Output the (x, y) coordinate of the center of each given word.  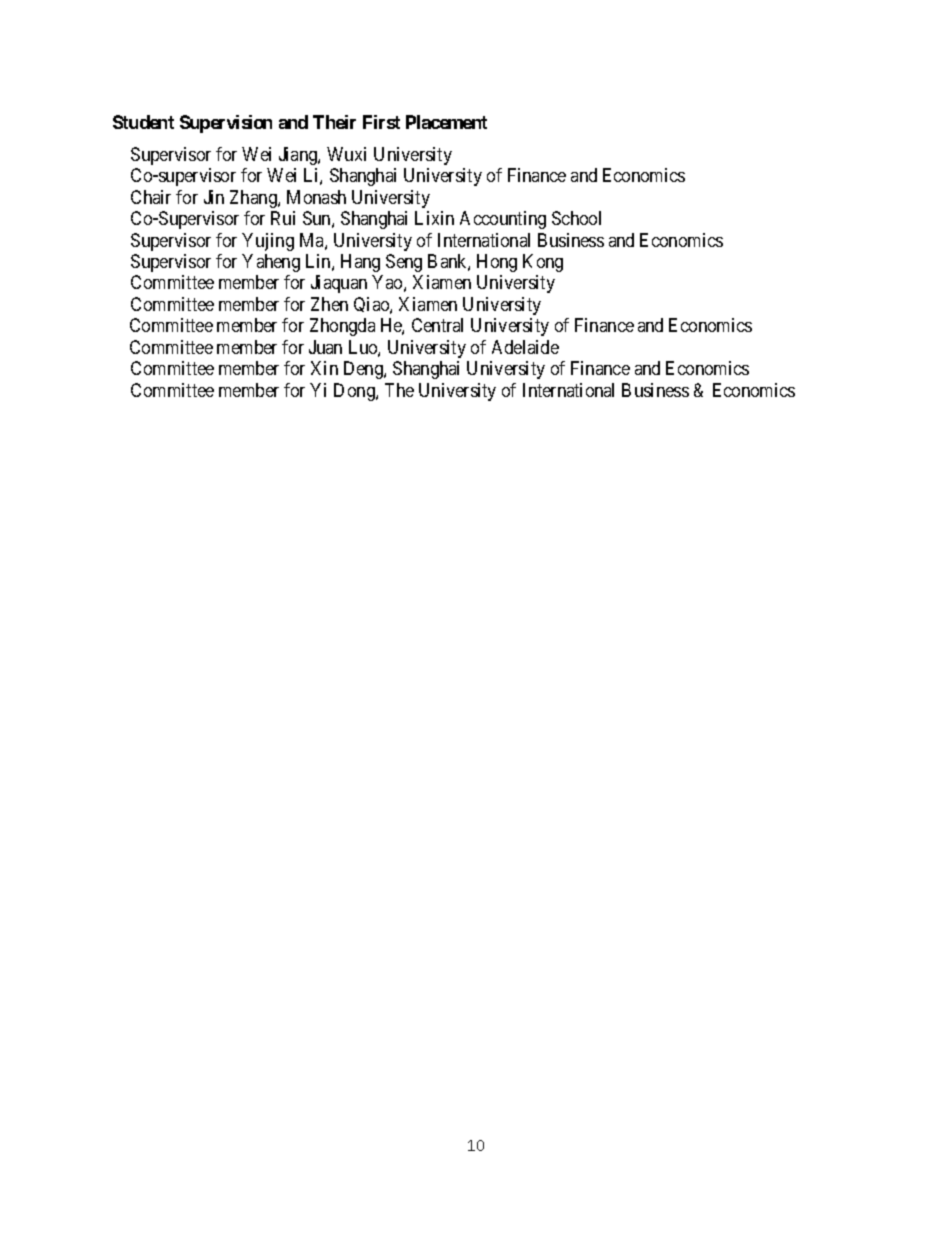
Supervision (226, 124)
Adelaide (525, 347)
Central (437, 325)
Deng (364, 370)
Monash (316, 197)
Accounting (503, 220)
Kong (543, 263)
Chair (151, 197)
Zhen (329, 304)
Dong (355, 392)
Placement (446, 122)
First (381, 122)
